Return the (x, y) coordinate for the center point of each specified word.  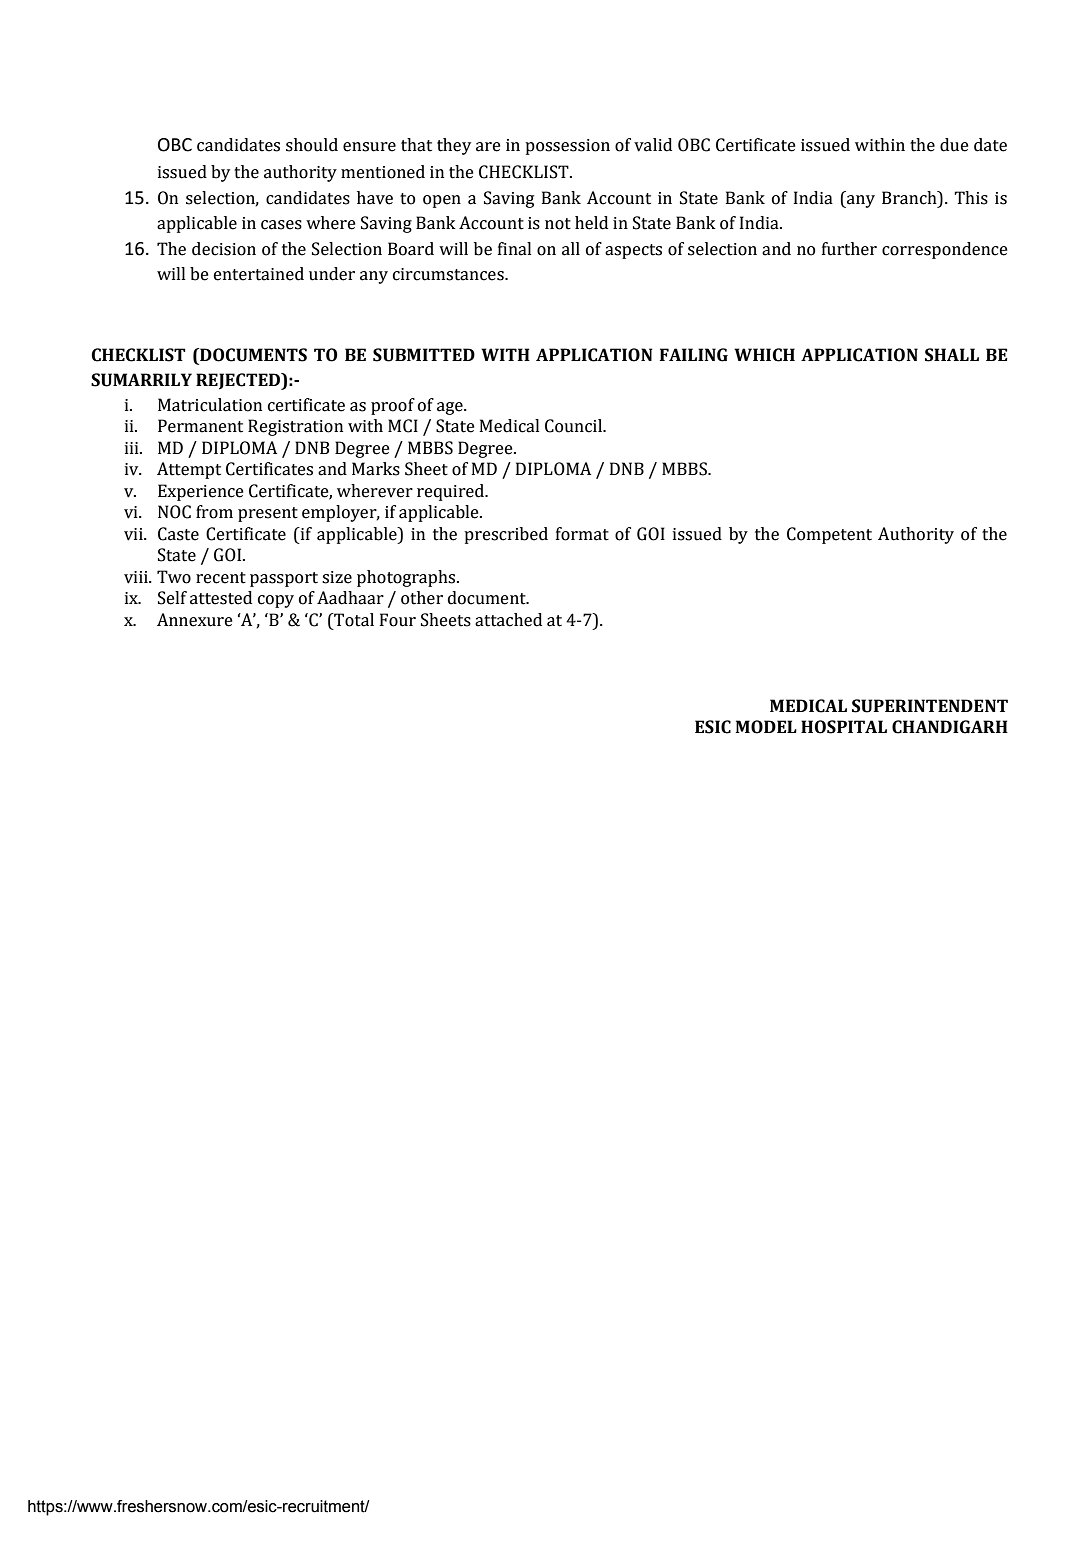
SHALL (952, 355)
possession (567, 147)
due (954, 145)
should (312, 145)
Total (353, 620)
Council (574, 426)
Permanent (200, 426)
